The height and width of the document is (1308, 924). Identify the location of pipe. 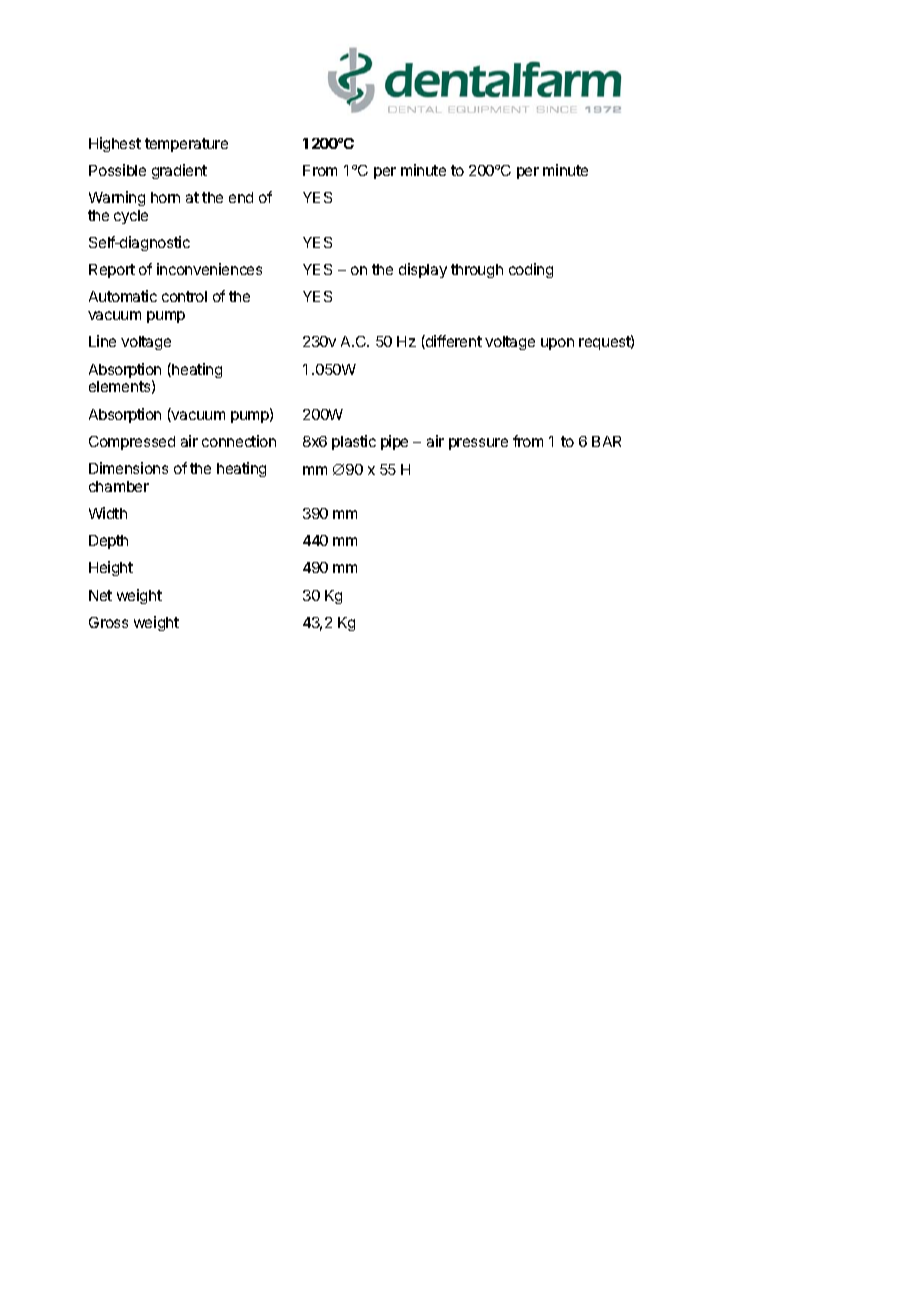
(394, 442).
